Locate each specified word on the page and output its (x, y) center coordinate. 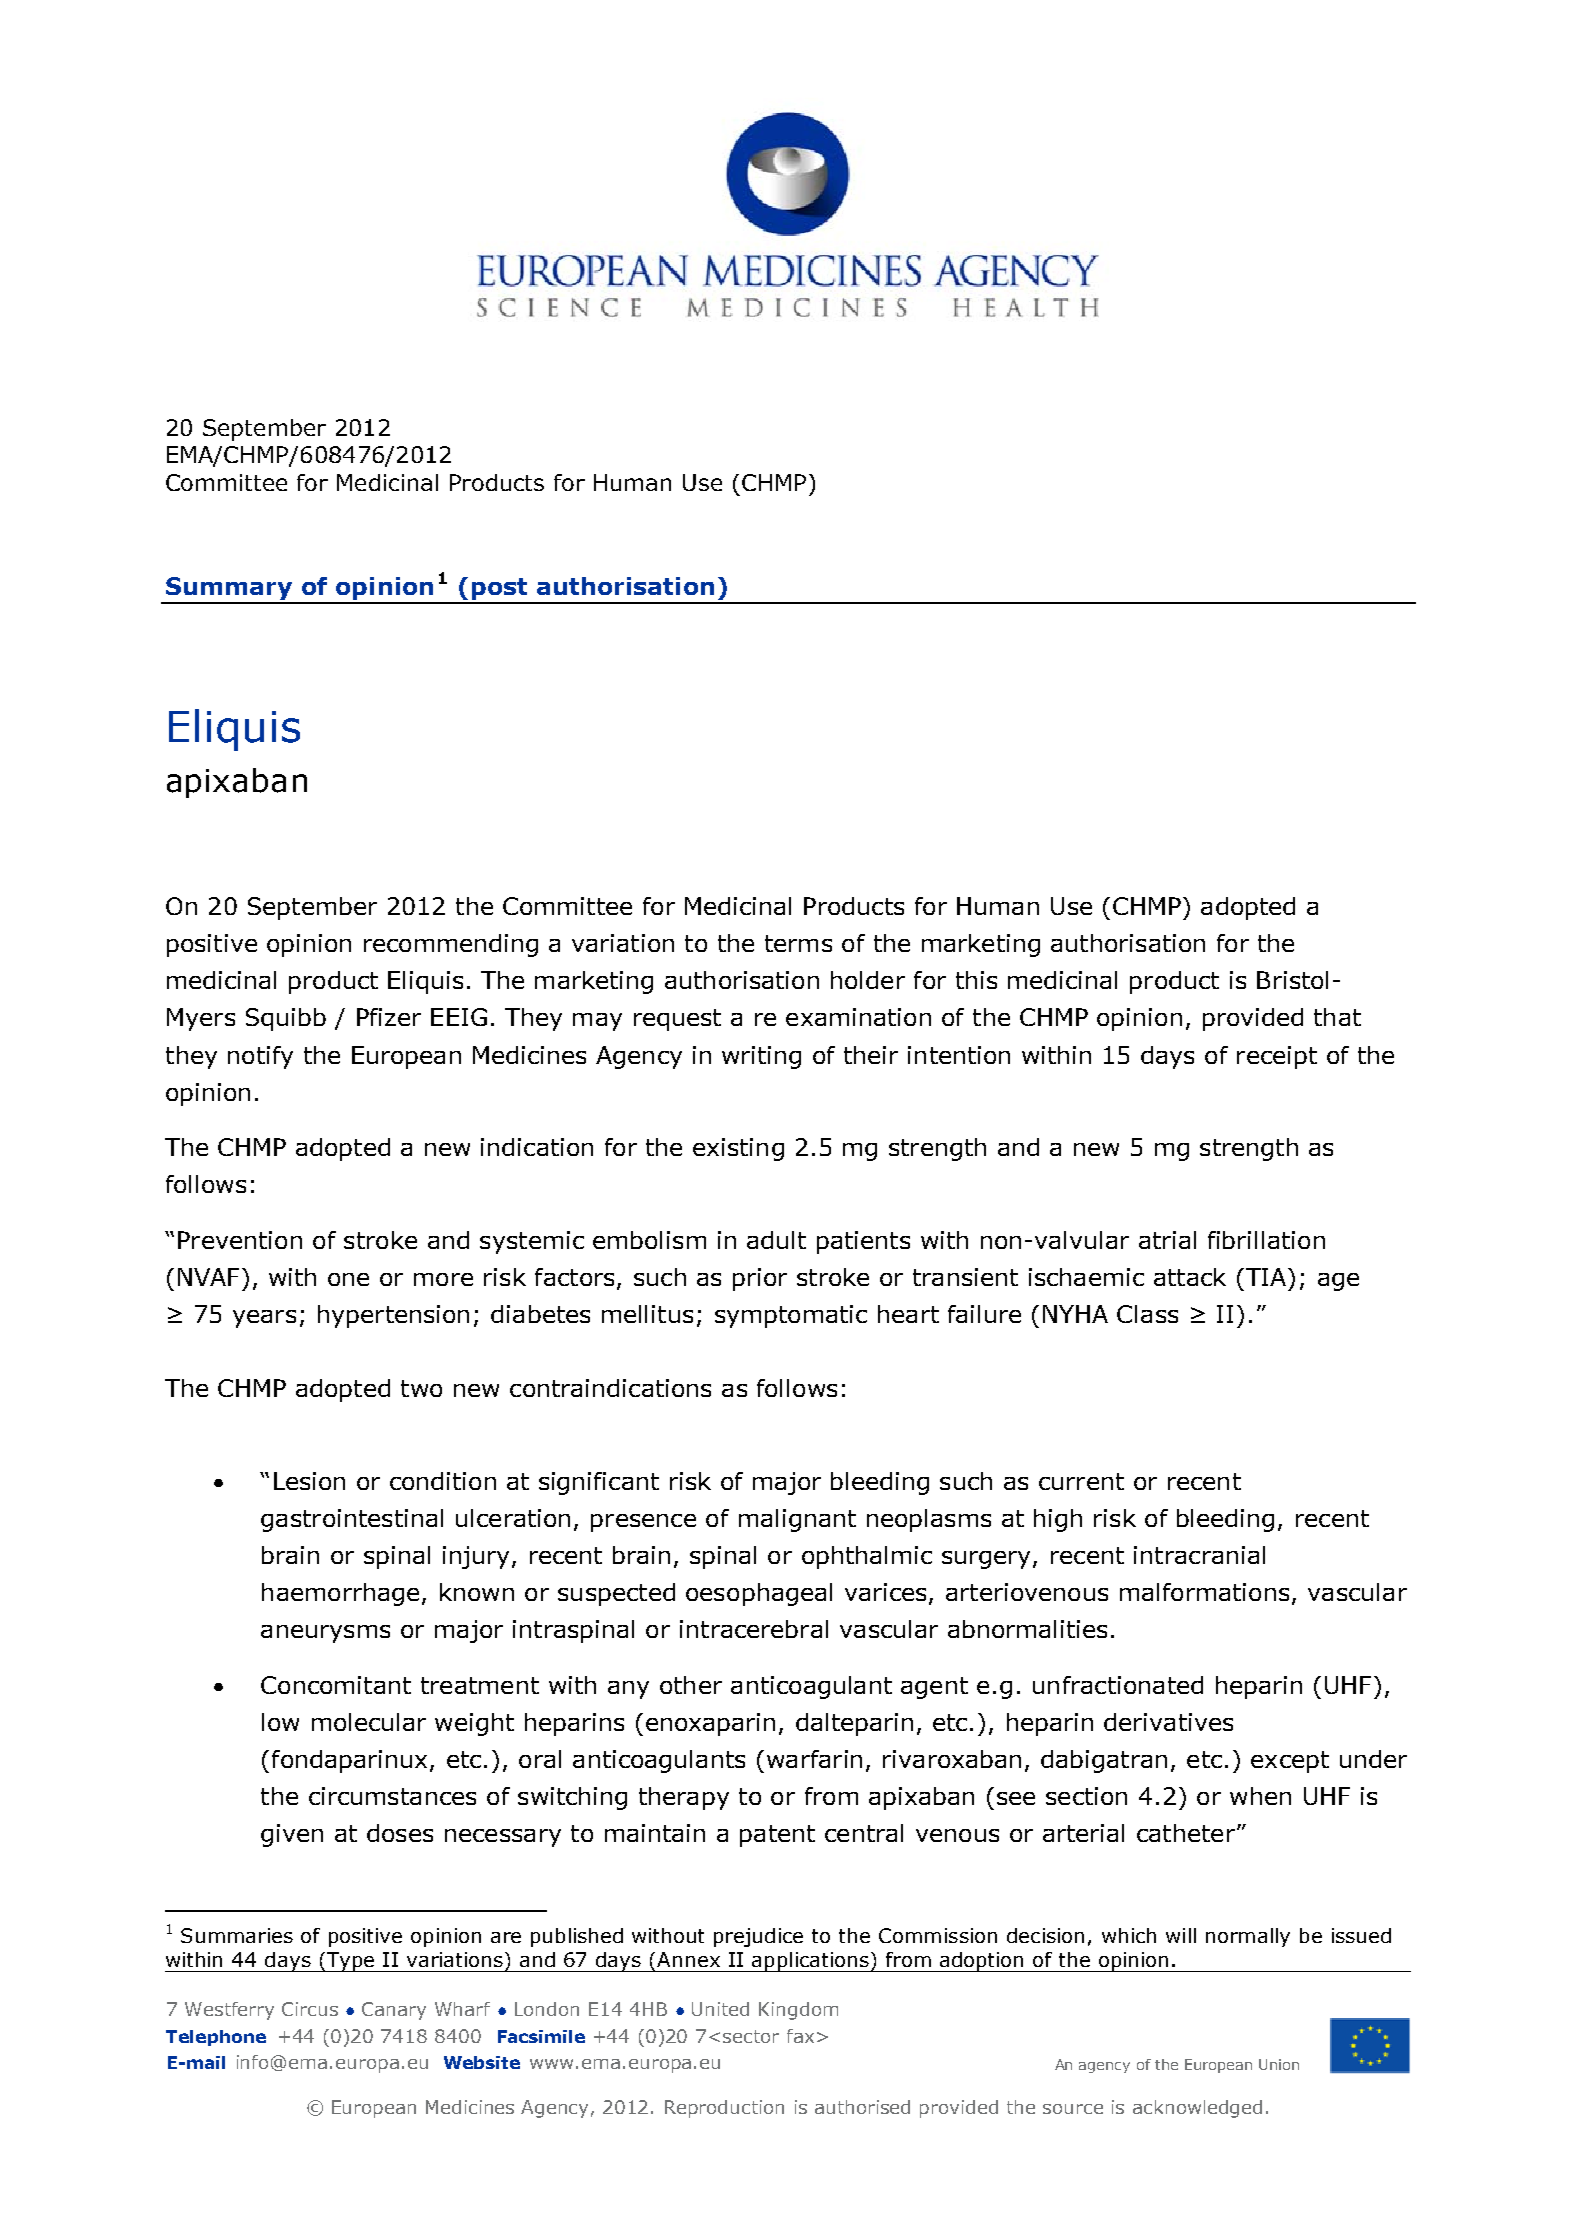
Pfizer (389, 1017)
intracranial (1199, 1555)
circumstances (392, 1796)
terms (798, 943)
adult (776, 1240)
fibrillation (1266, 1240)
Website (482, 2062)
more (443, 1279)
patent (777, 1836)
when (1260, 1796)
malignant (797, 1520)
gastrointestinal (352, 1520)
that (1337, 1017)
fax (800, 2036)
